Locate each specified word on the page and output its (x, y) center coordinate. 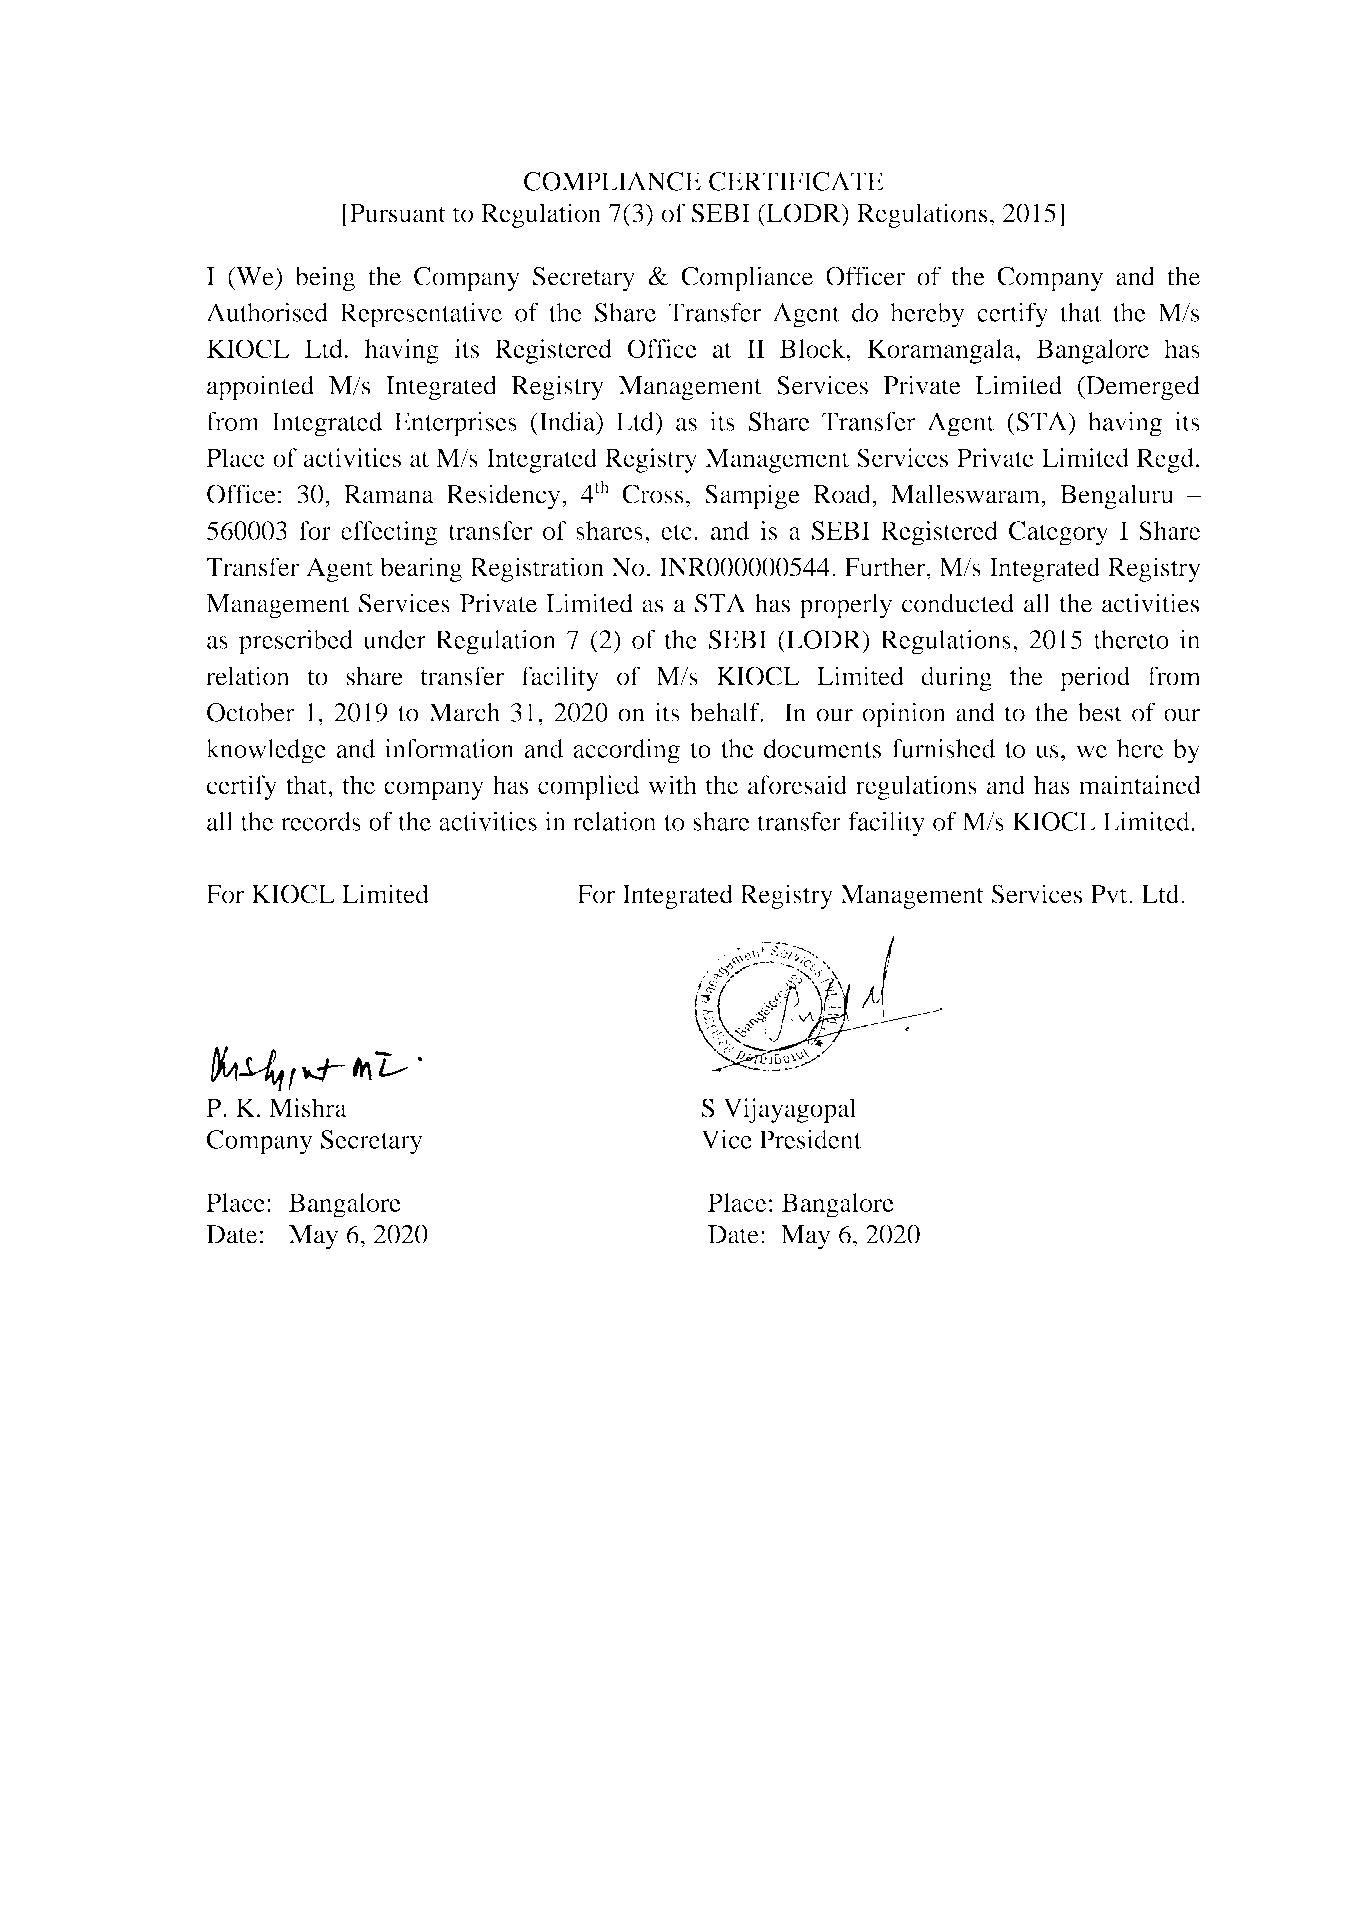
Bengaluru (1117, 496)
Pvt (1110, 894)
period (1095, 678)
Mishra (308, 1107)
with (672, 785)
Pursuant (397, 213)
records (321, 821)
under (394, 639)
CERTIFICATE (796, 181)
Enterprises (455, 424)
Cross (653, 494)
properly (846, 606)
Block (814, 348)
